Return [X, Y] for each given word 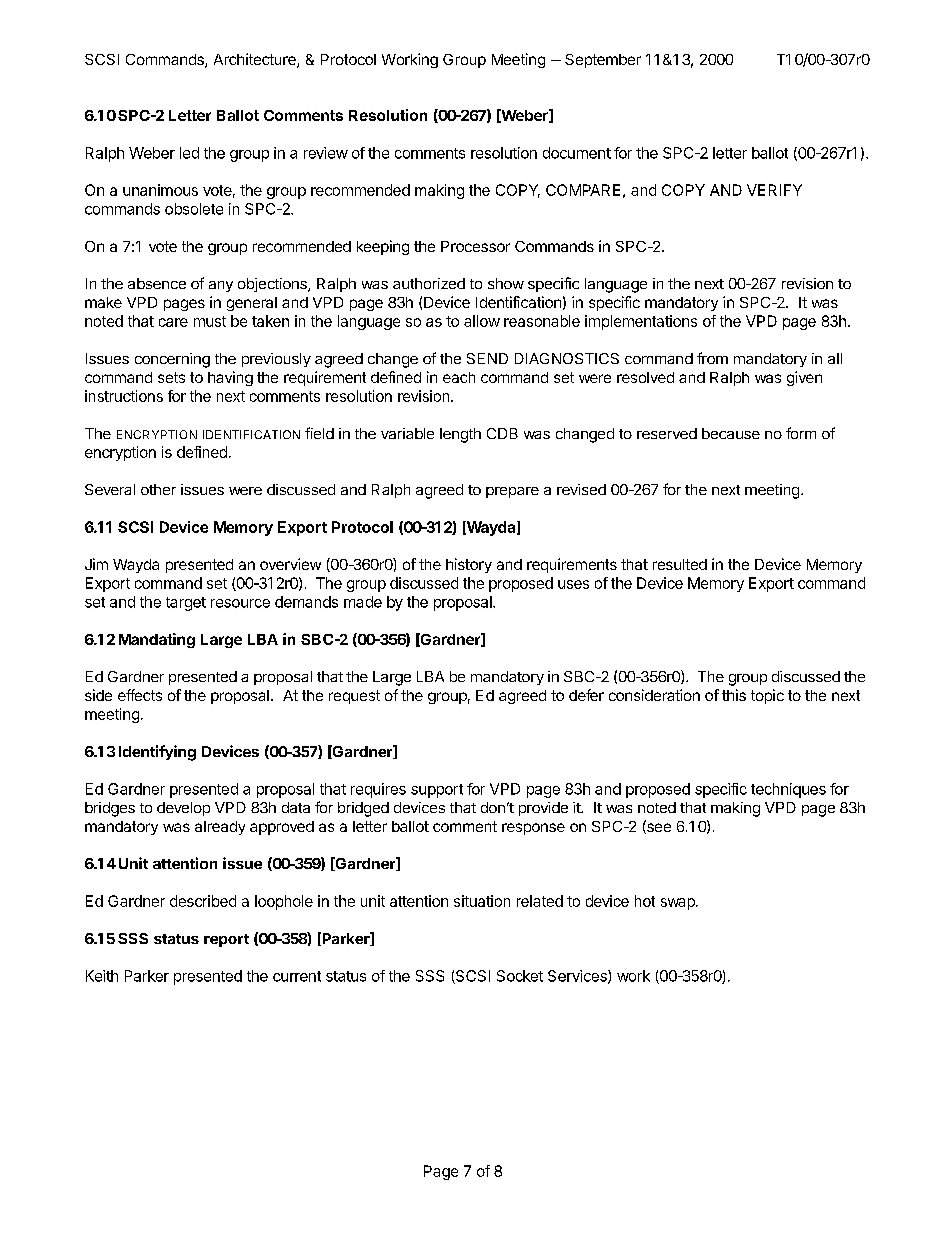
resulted [680, 564]
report [226, 940]
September [603, 61]
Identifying [157, 753]
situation [482, 901]
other [158, 489]
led [189, 153]
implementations [641, 322]
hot [645, 901]
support [437, 791]
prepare [512, 492]
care [173, 322]
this [734, 695]
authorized [429, 283]
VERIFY [774, 190]
